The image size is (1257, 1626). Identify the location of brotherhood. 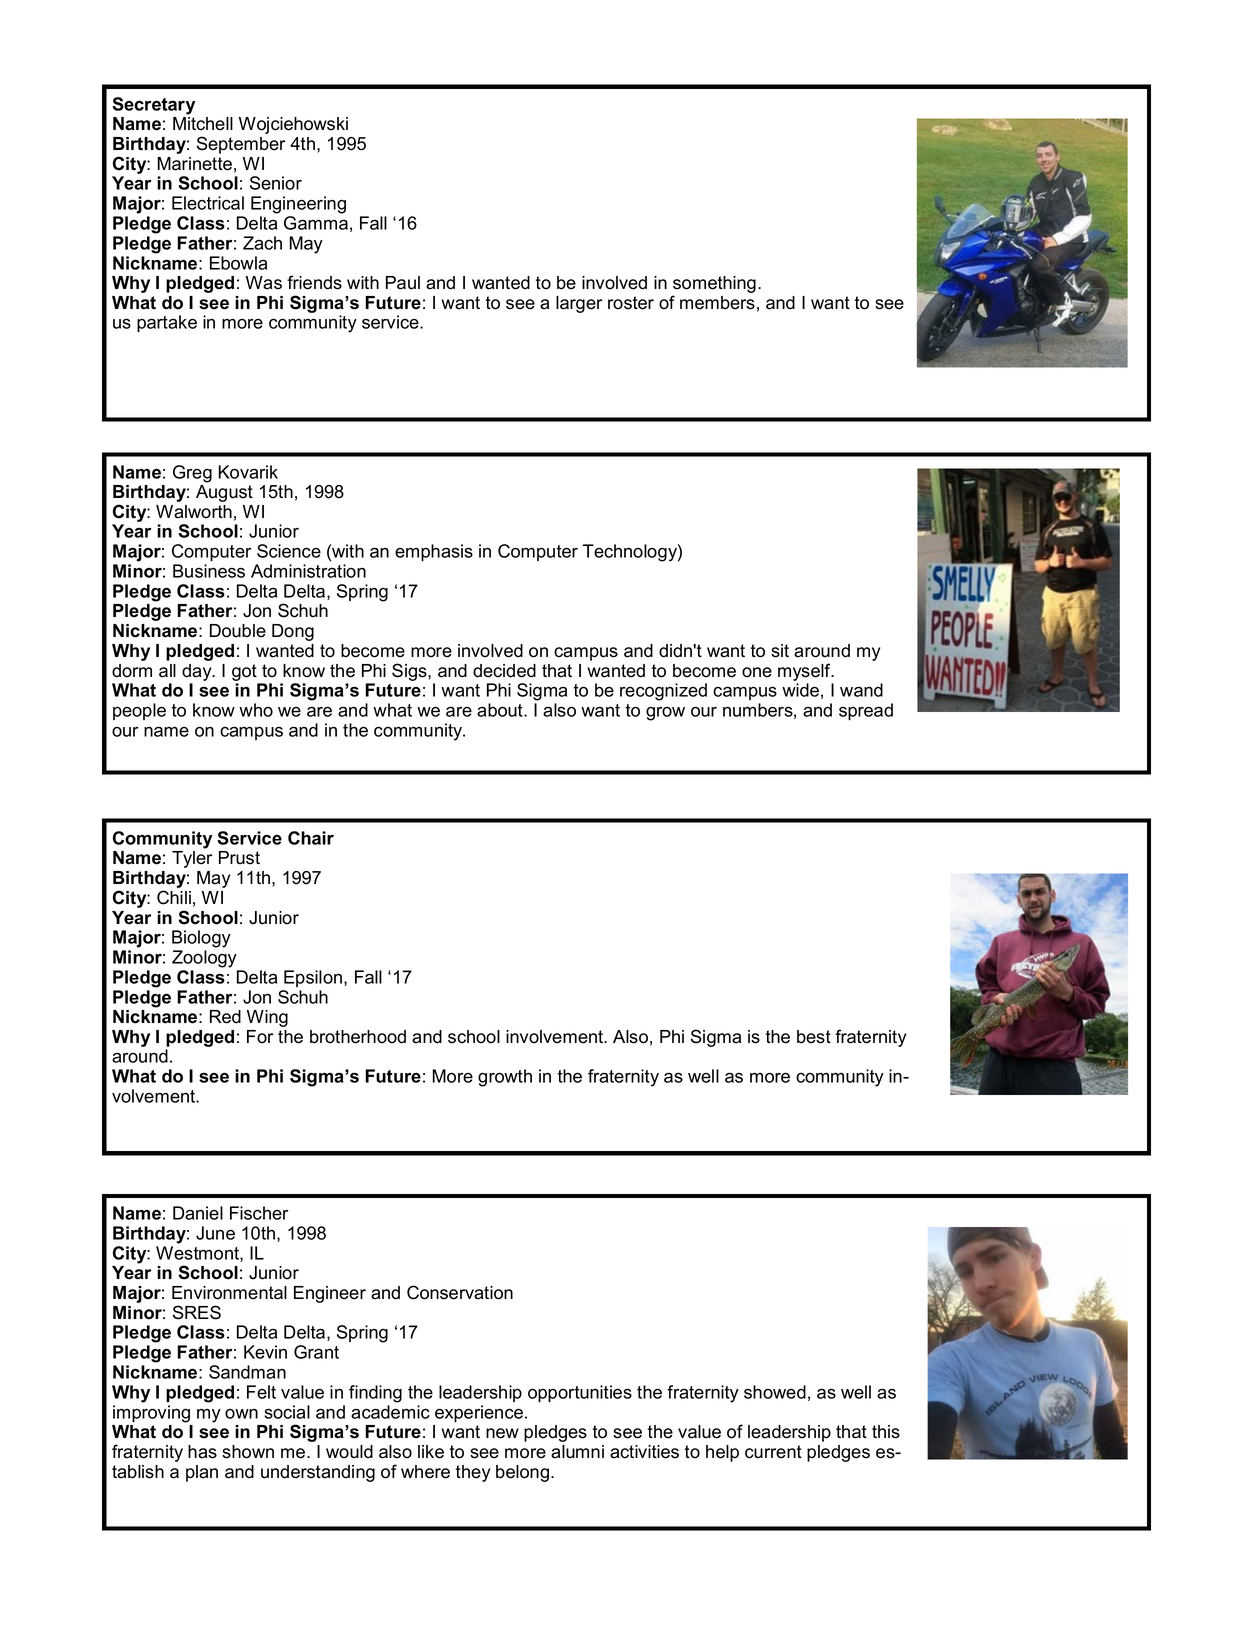
(358, 1037).
